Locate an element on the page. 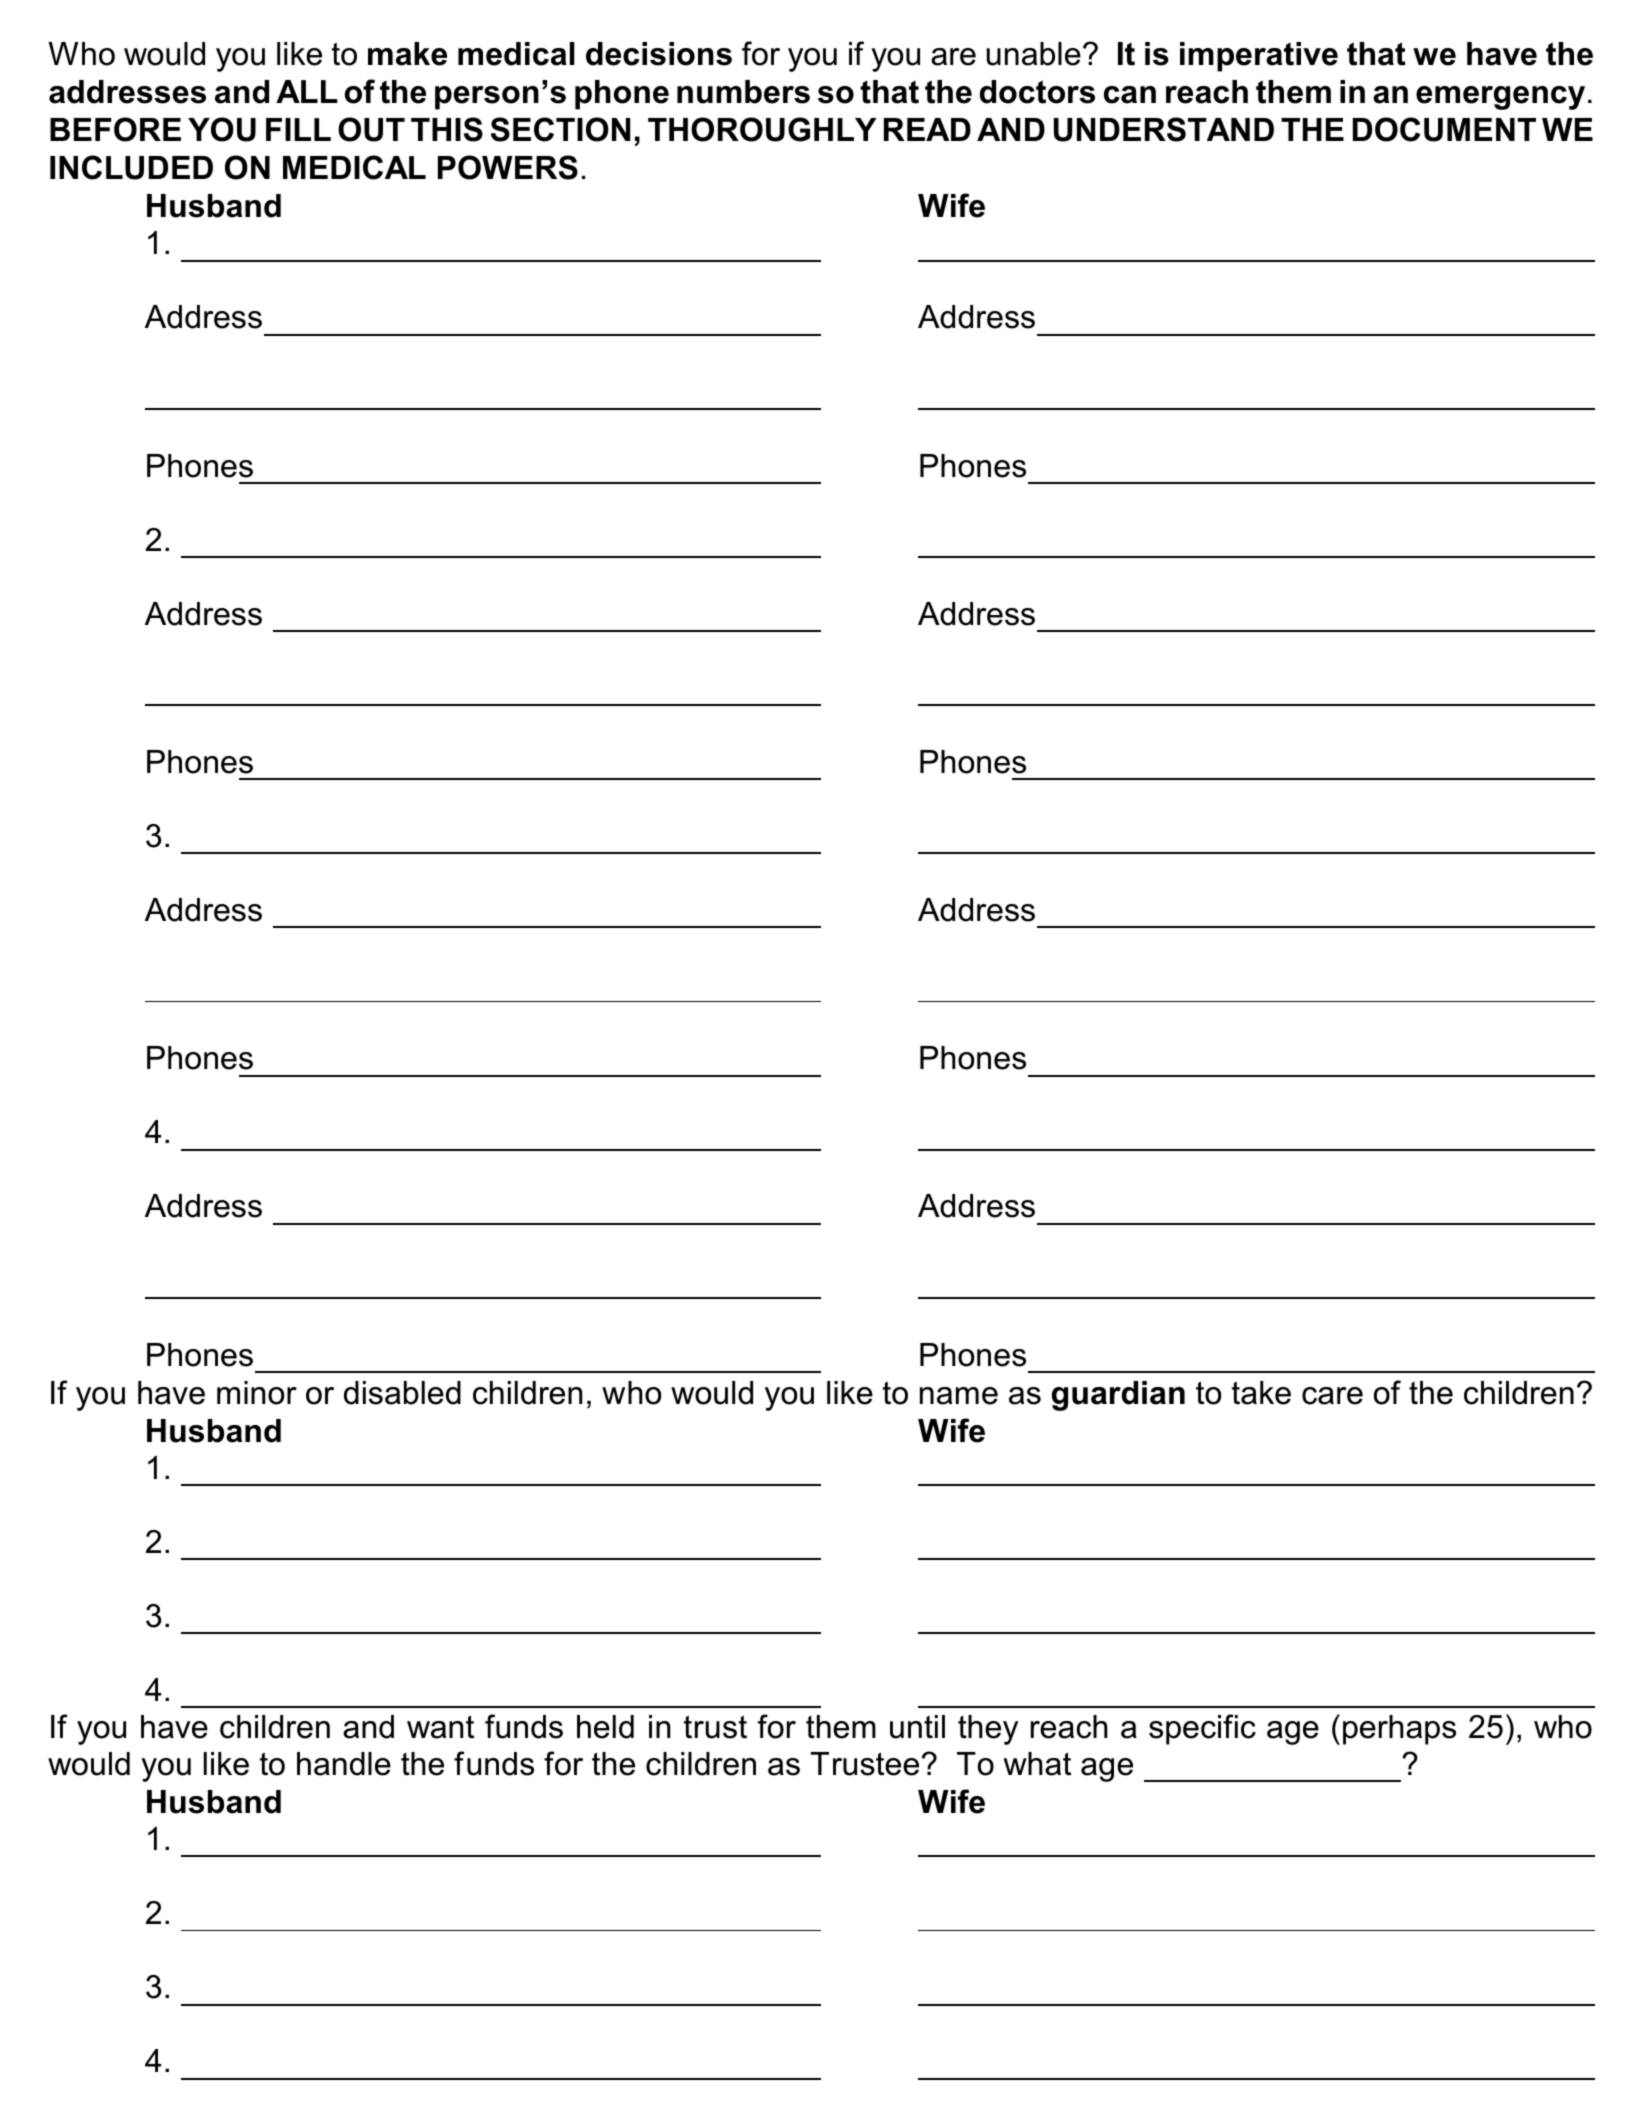 This page has height=2126, width=1643. DOCUMENT is located at coordinates (1444, 129).
